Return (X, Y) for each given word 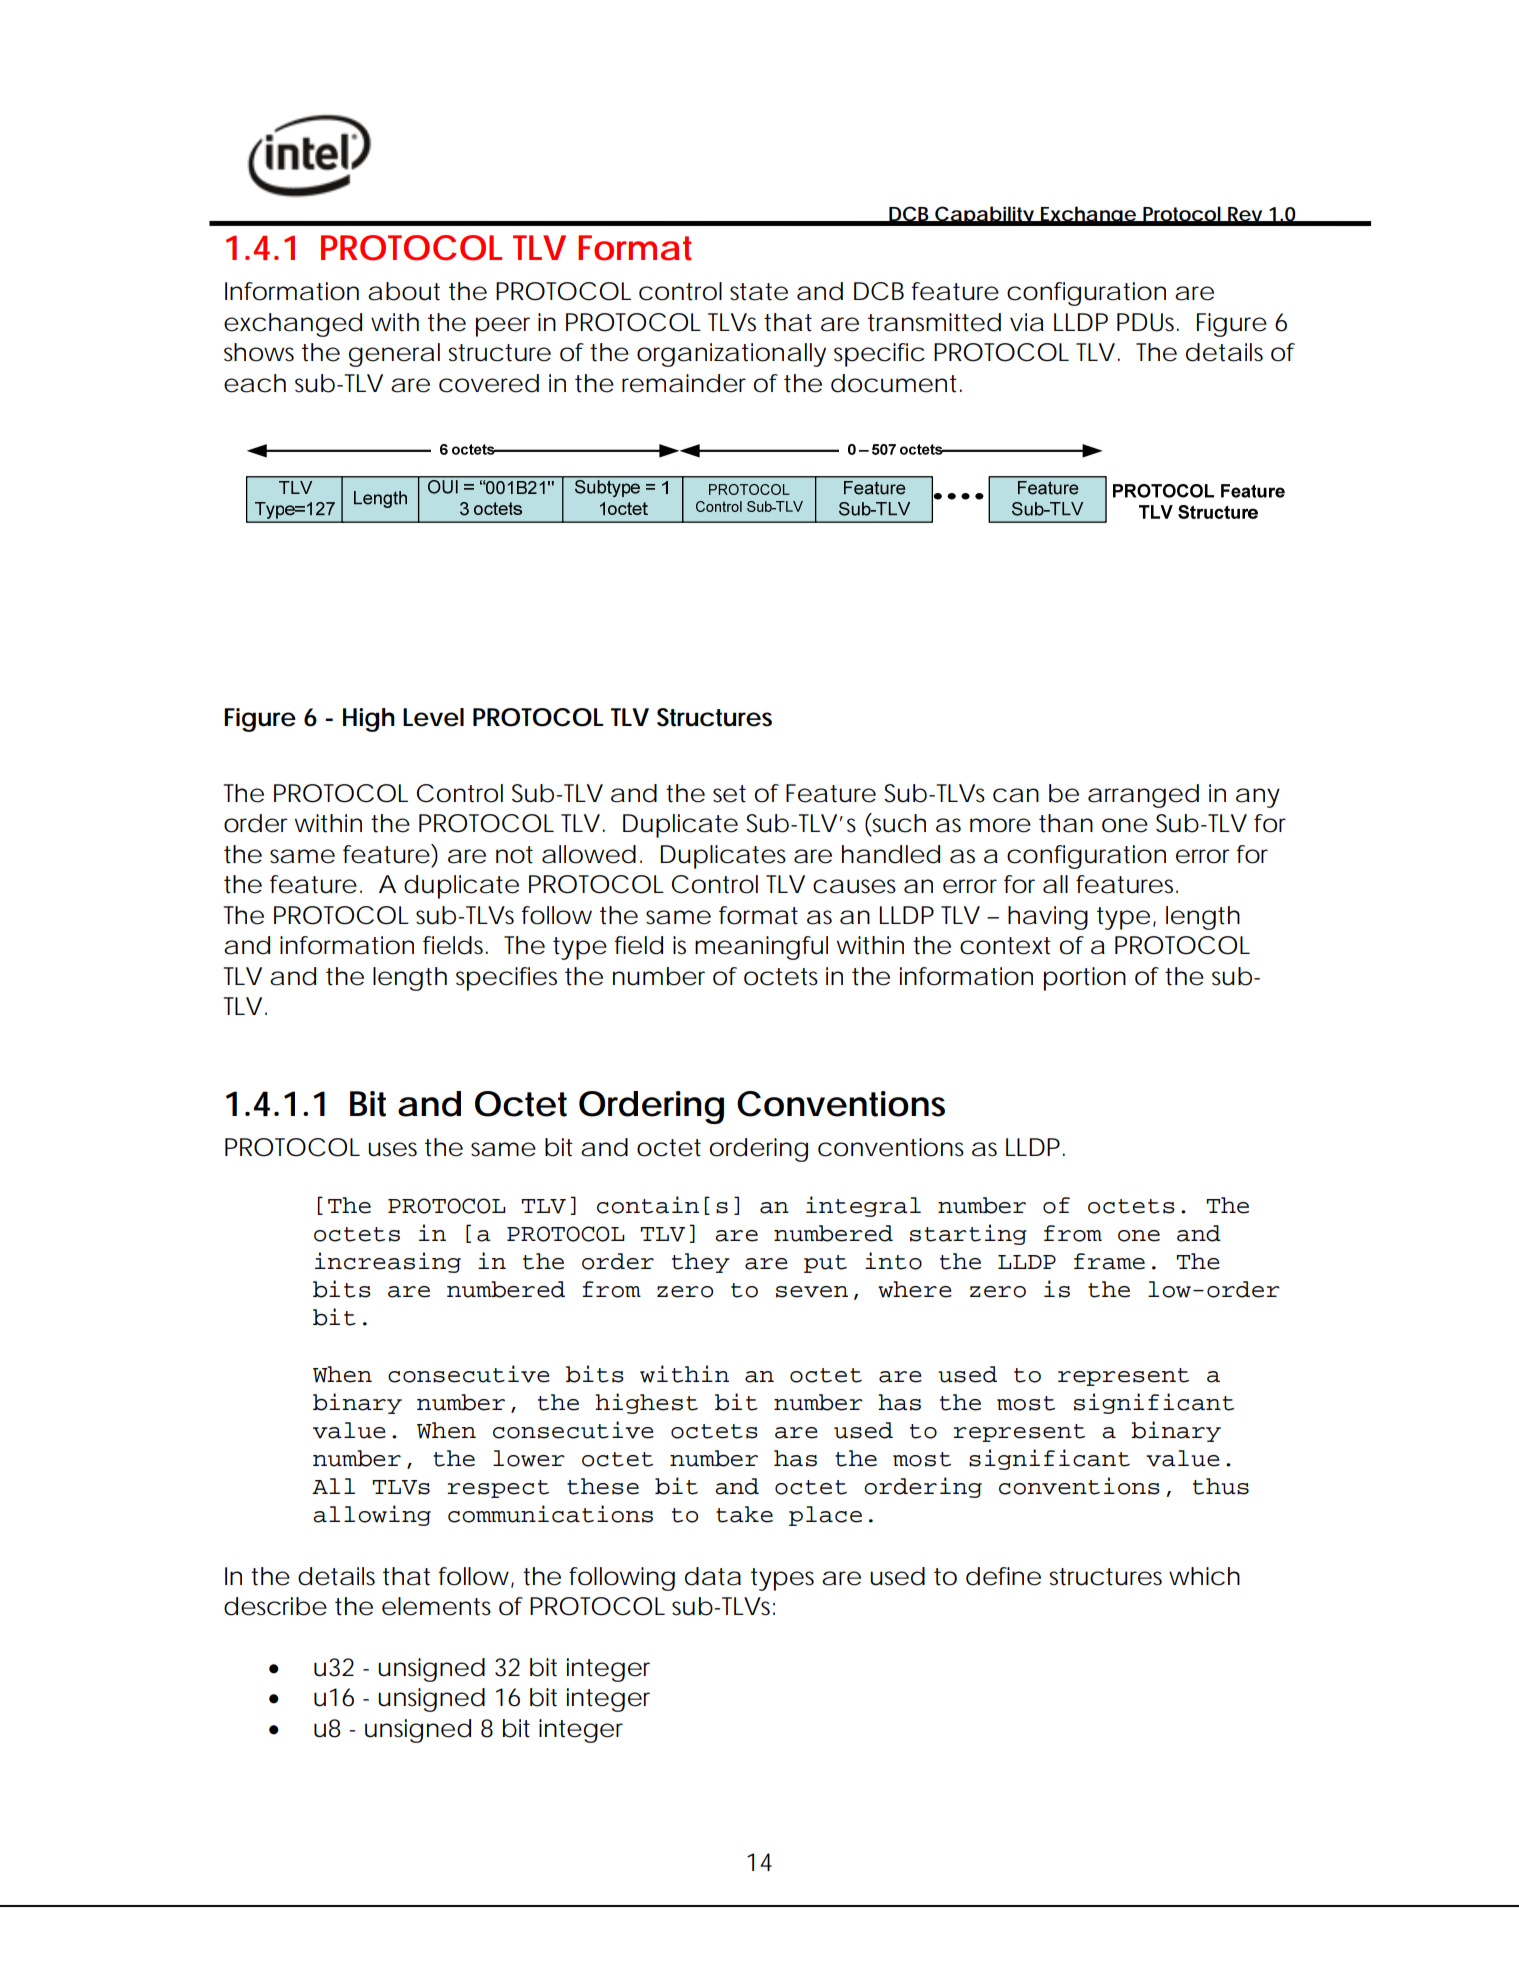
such (898, 823)
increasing (388, 1262)
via (1027, 322)
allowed (589, 854)
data (713, 1576)
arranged (1143, 796)
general (394, 355)
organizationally (731, 355)
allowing (372, 1515)
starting (968, 1234)
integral (863, 1206)
